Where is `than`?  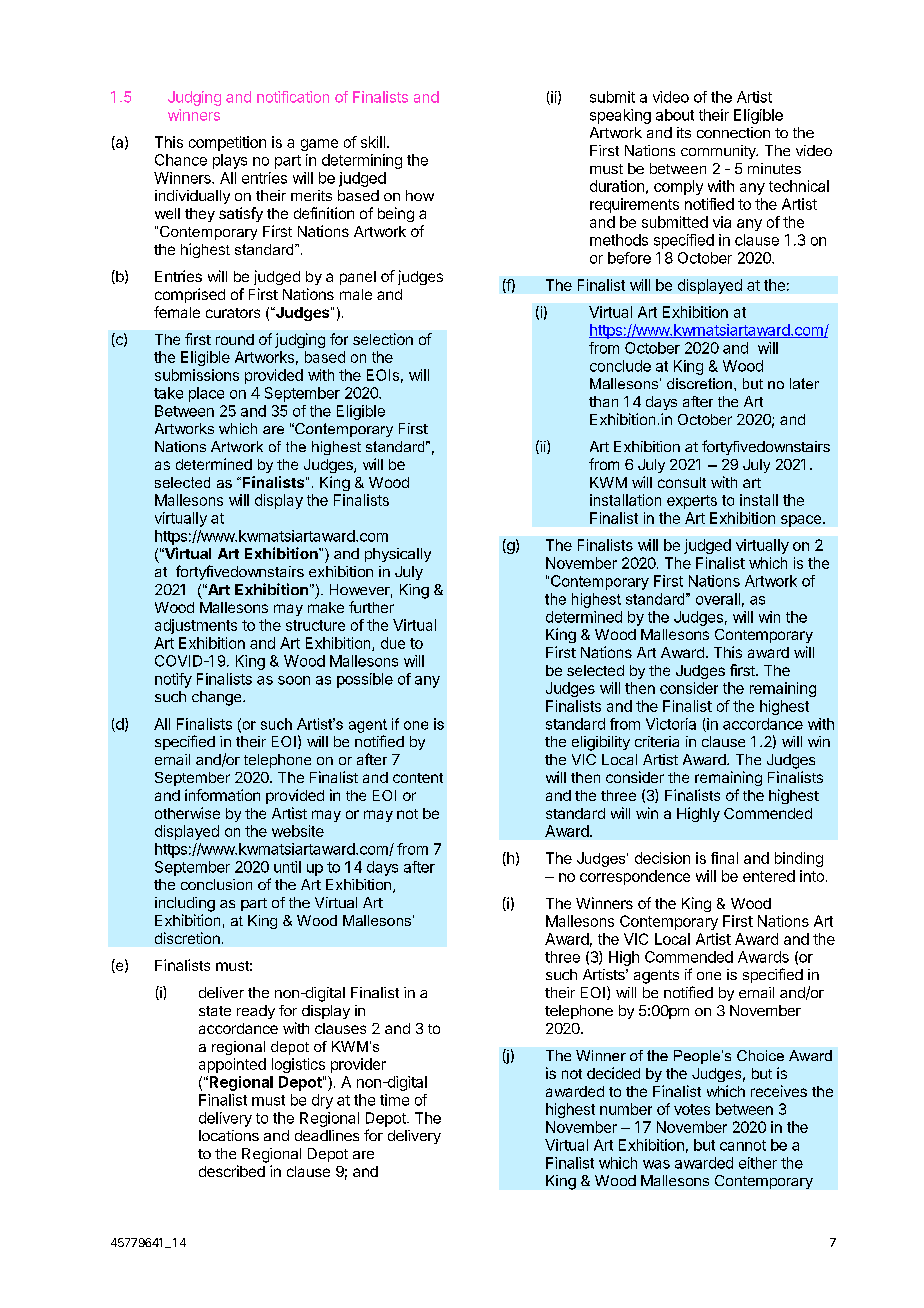
than is located at coordinates (603, 401).
